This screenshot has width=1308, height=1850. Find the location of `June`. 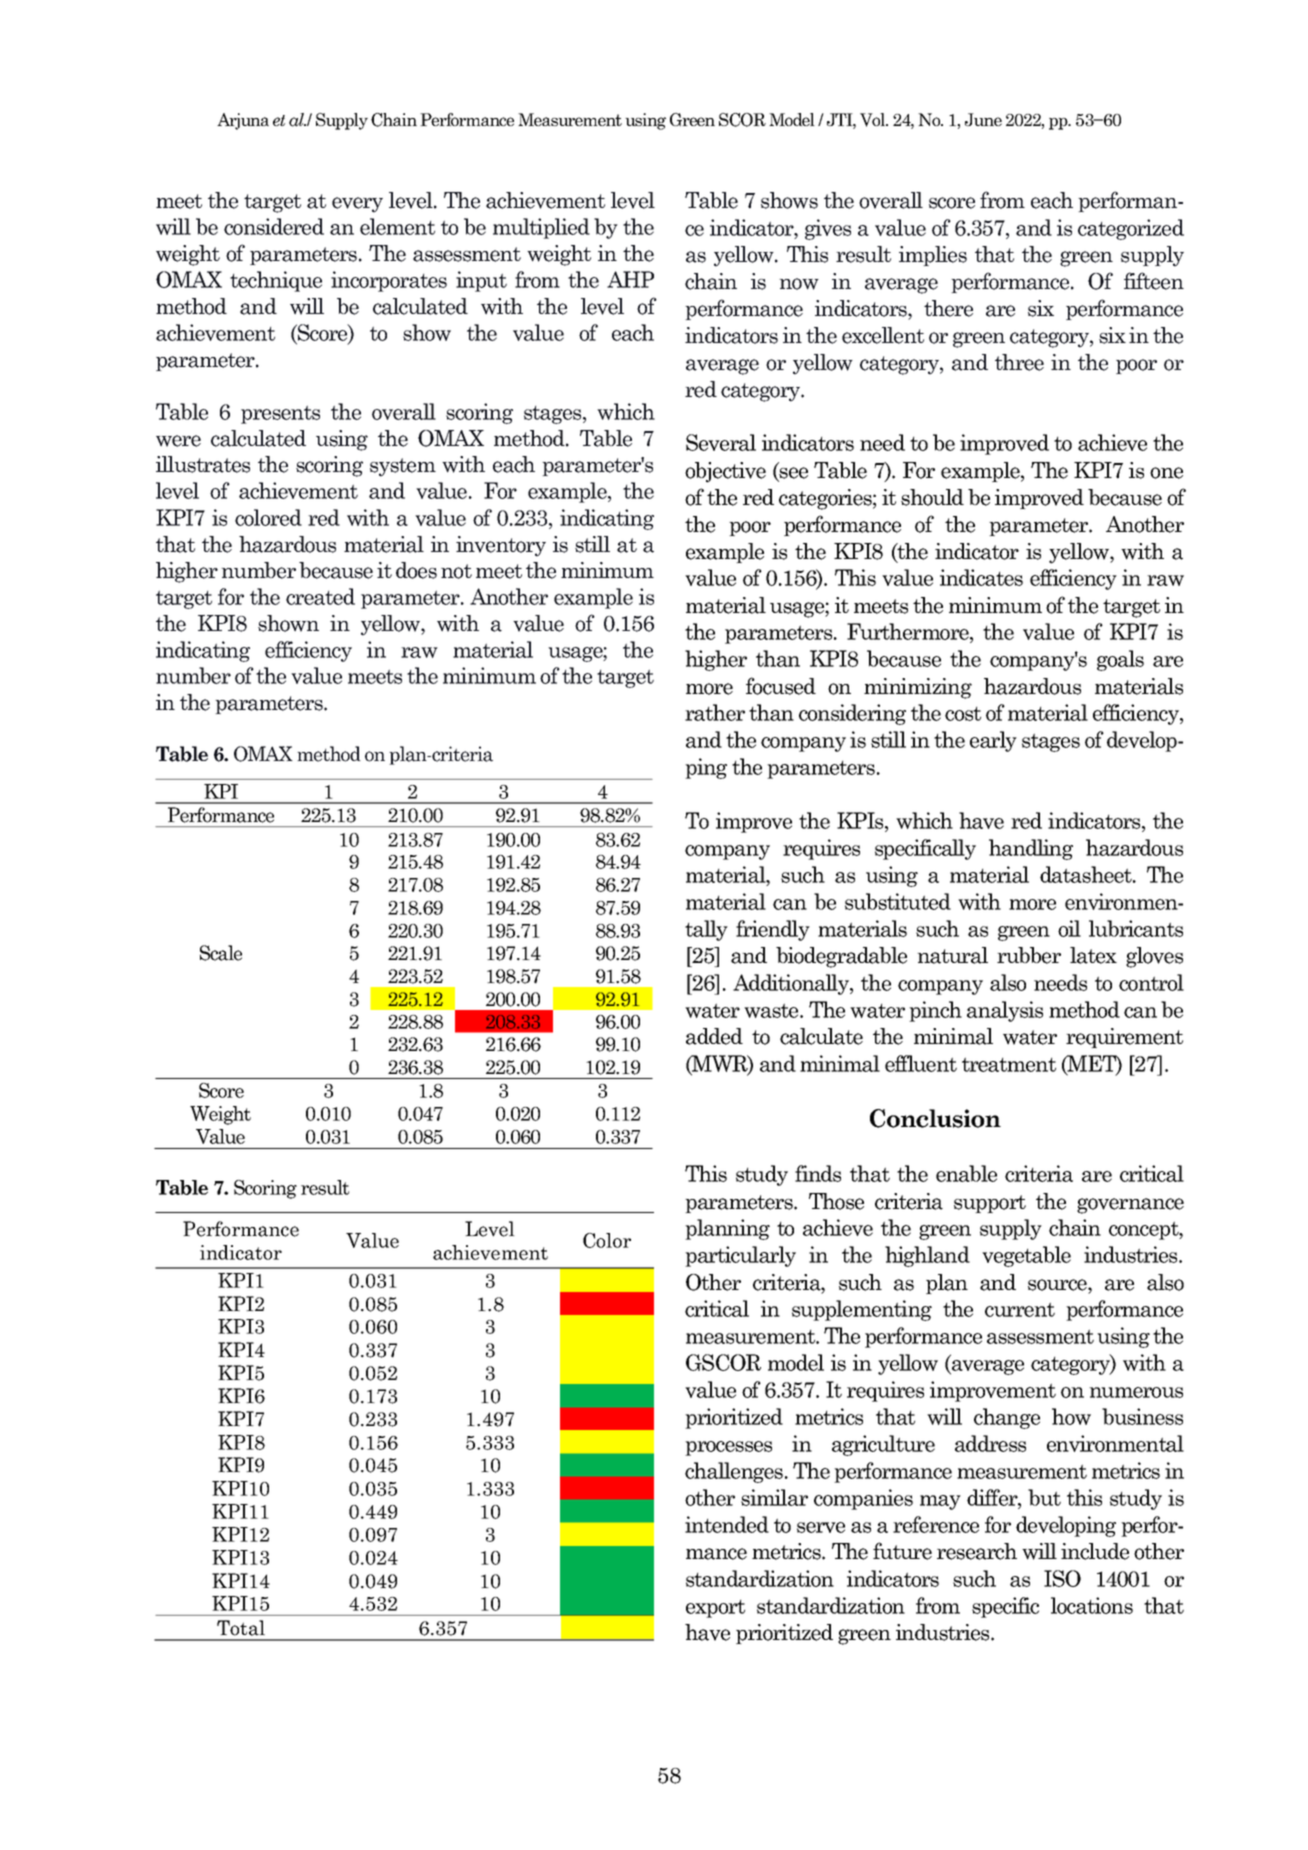

June is located at coordinates (983, 119).
